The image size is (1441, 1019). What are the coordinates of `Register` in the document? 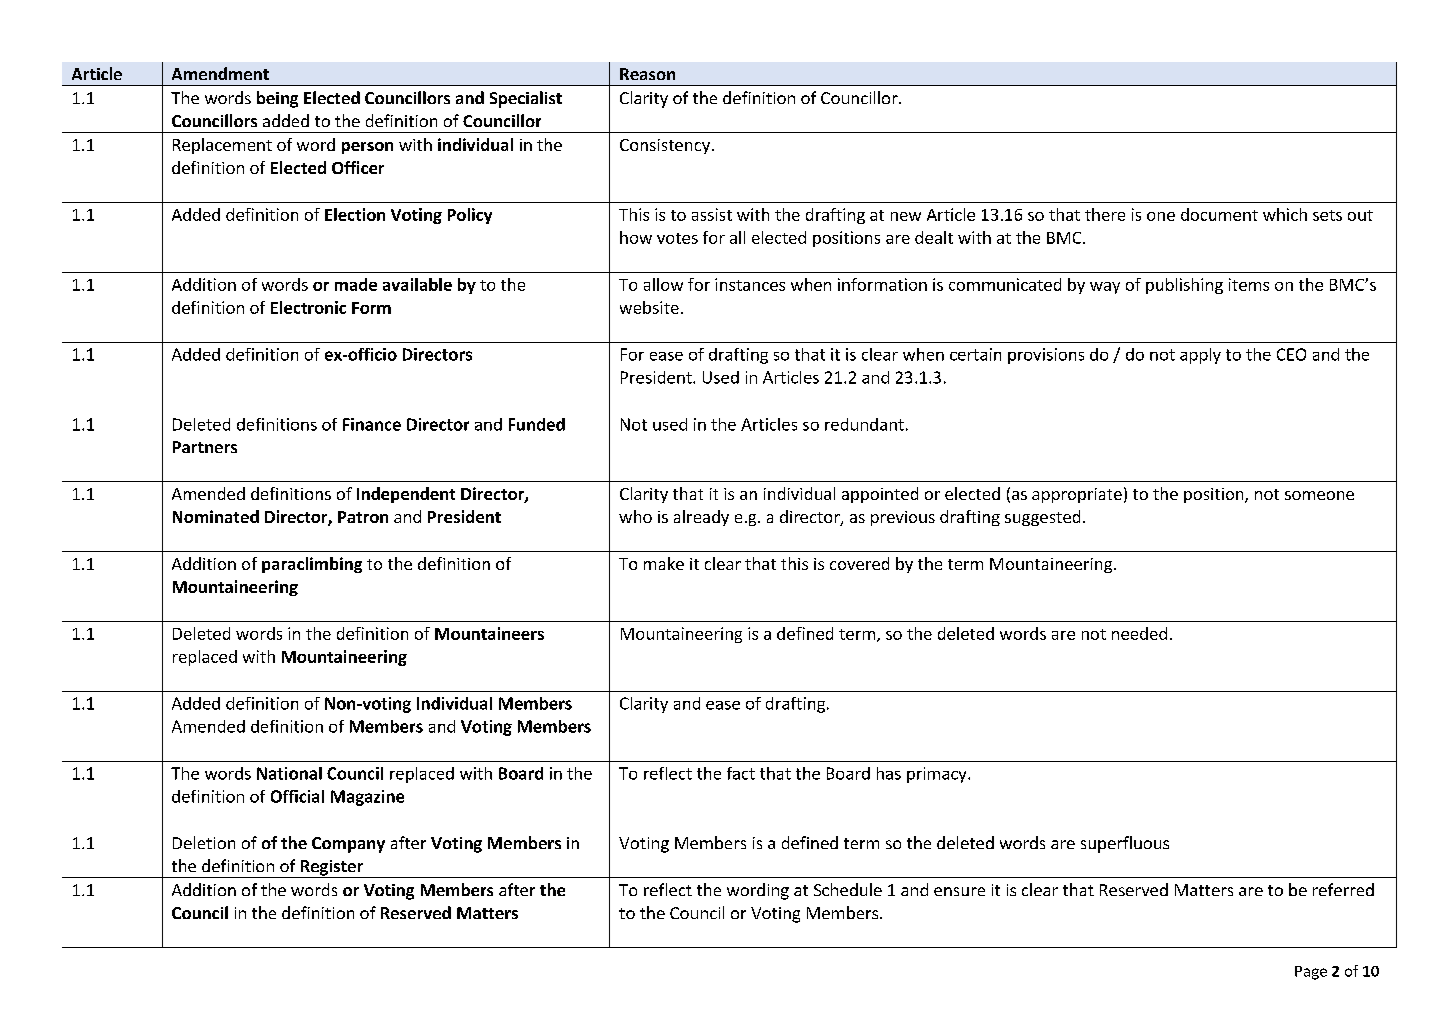 It's located at (331, 869).
